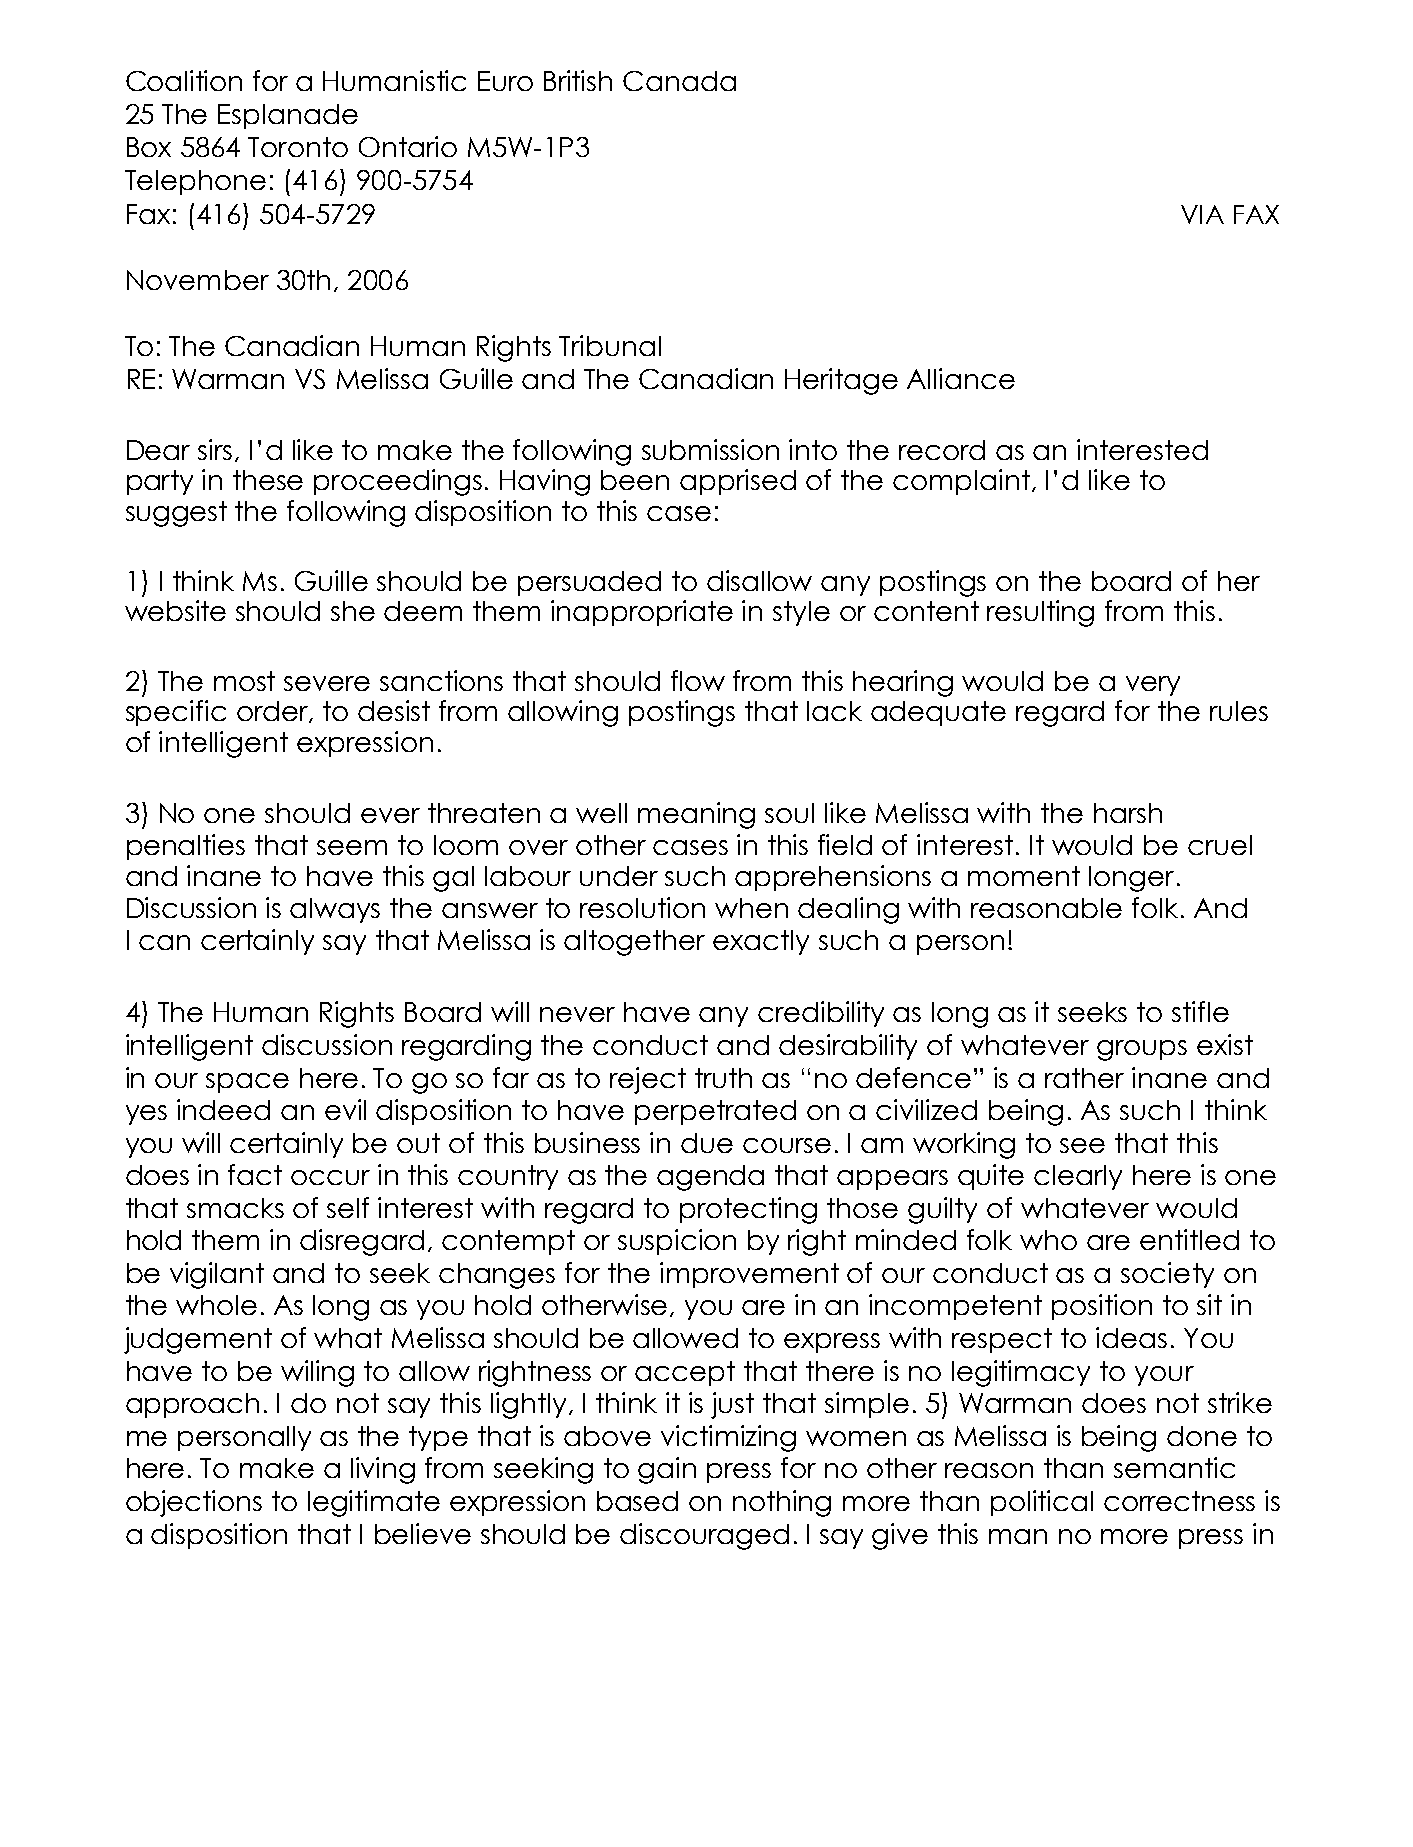 This screenshot has width=1413, height=1847. What do you see at coordinates (679, 81) in the screenshot?
I see `Canada` at bounding box center [679, 81].
